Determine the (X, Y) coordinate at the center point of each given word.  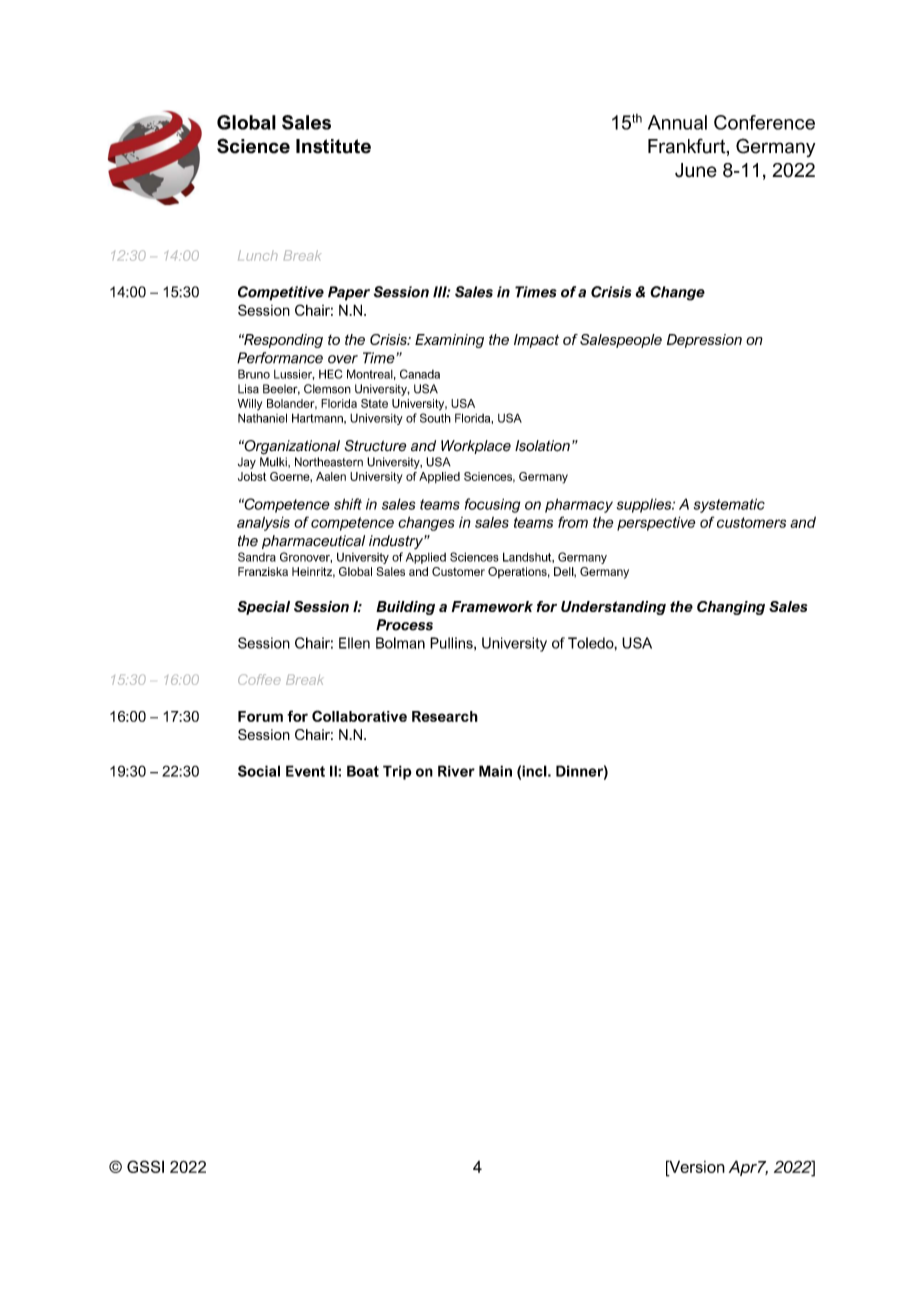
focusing (493, 505)
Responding (282, 341)
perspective (656, 523)
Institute (333, 146)
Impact (536, 341)
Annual (677, 122)
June (696, 170)
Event (305, 771)
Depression (704, 341)
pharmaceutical (313, 542)
